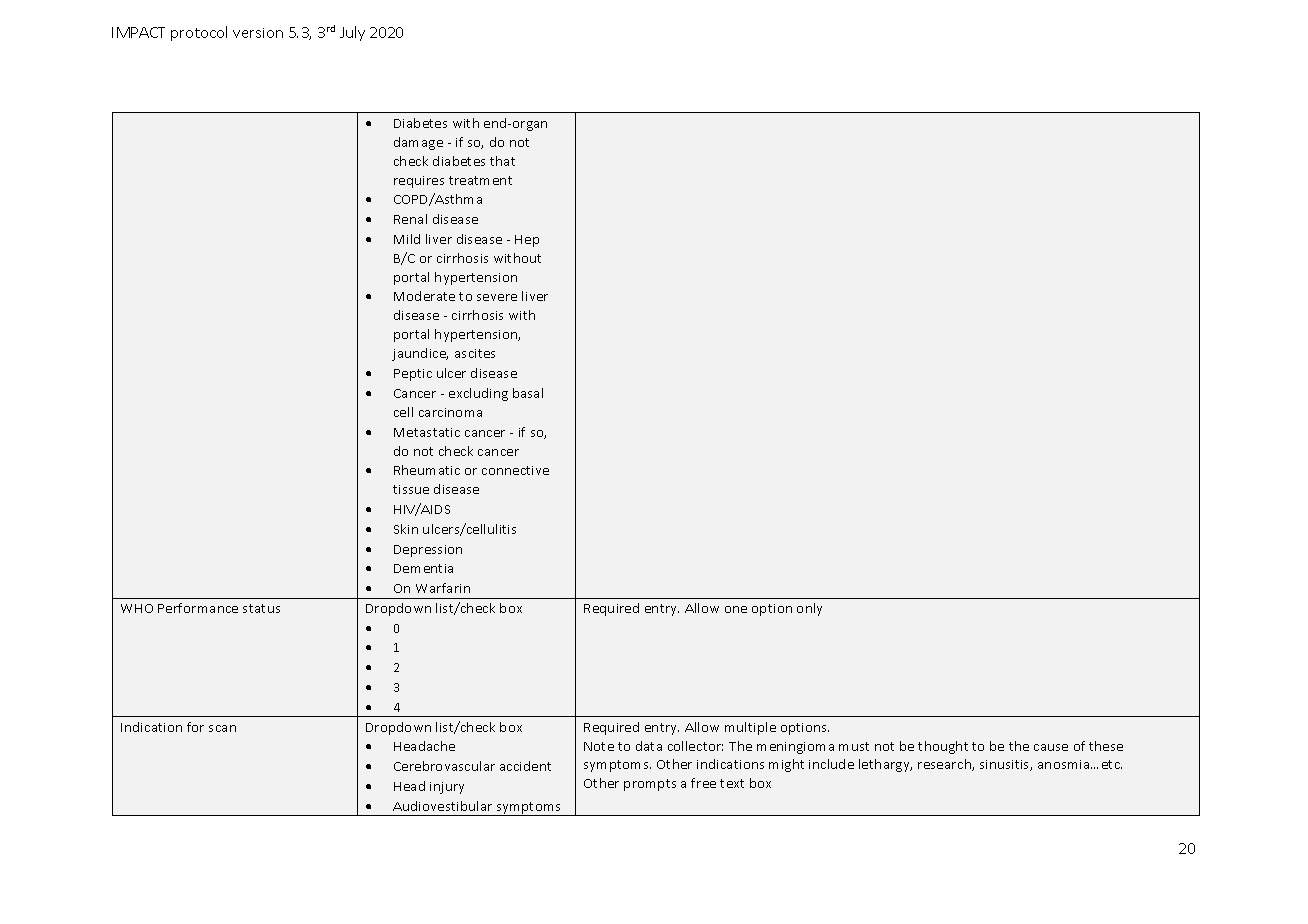 The image size is (1308, 924). I want to click on Note, so click(599, 746).
